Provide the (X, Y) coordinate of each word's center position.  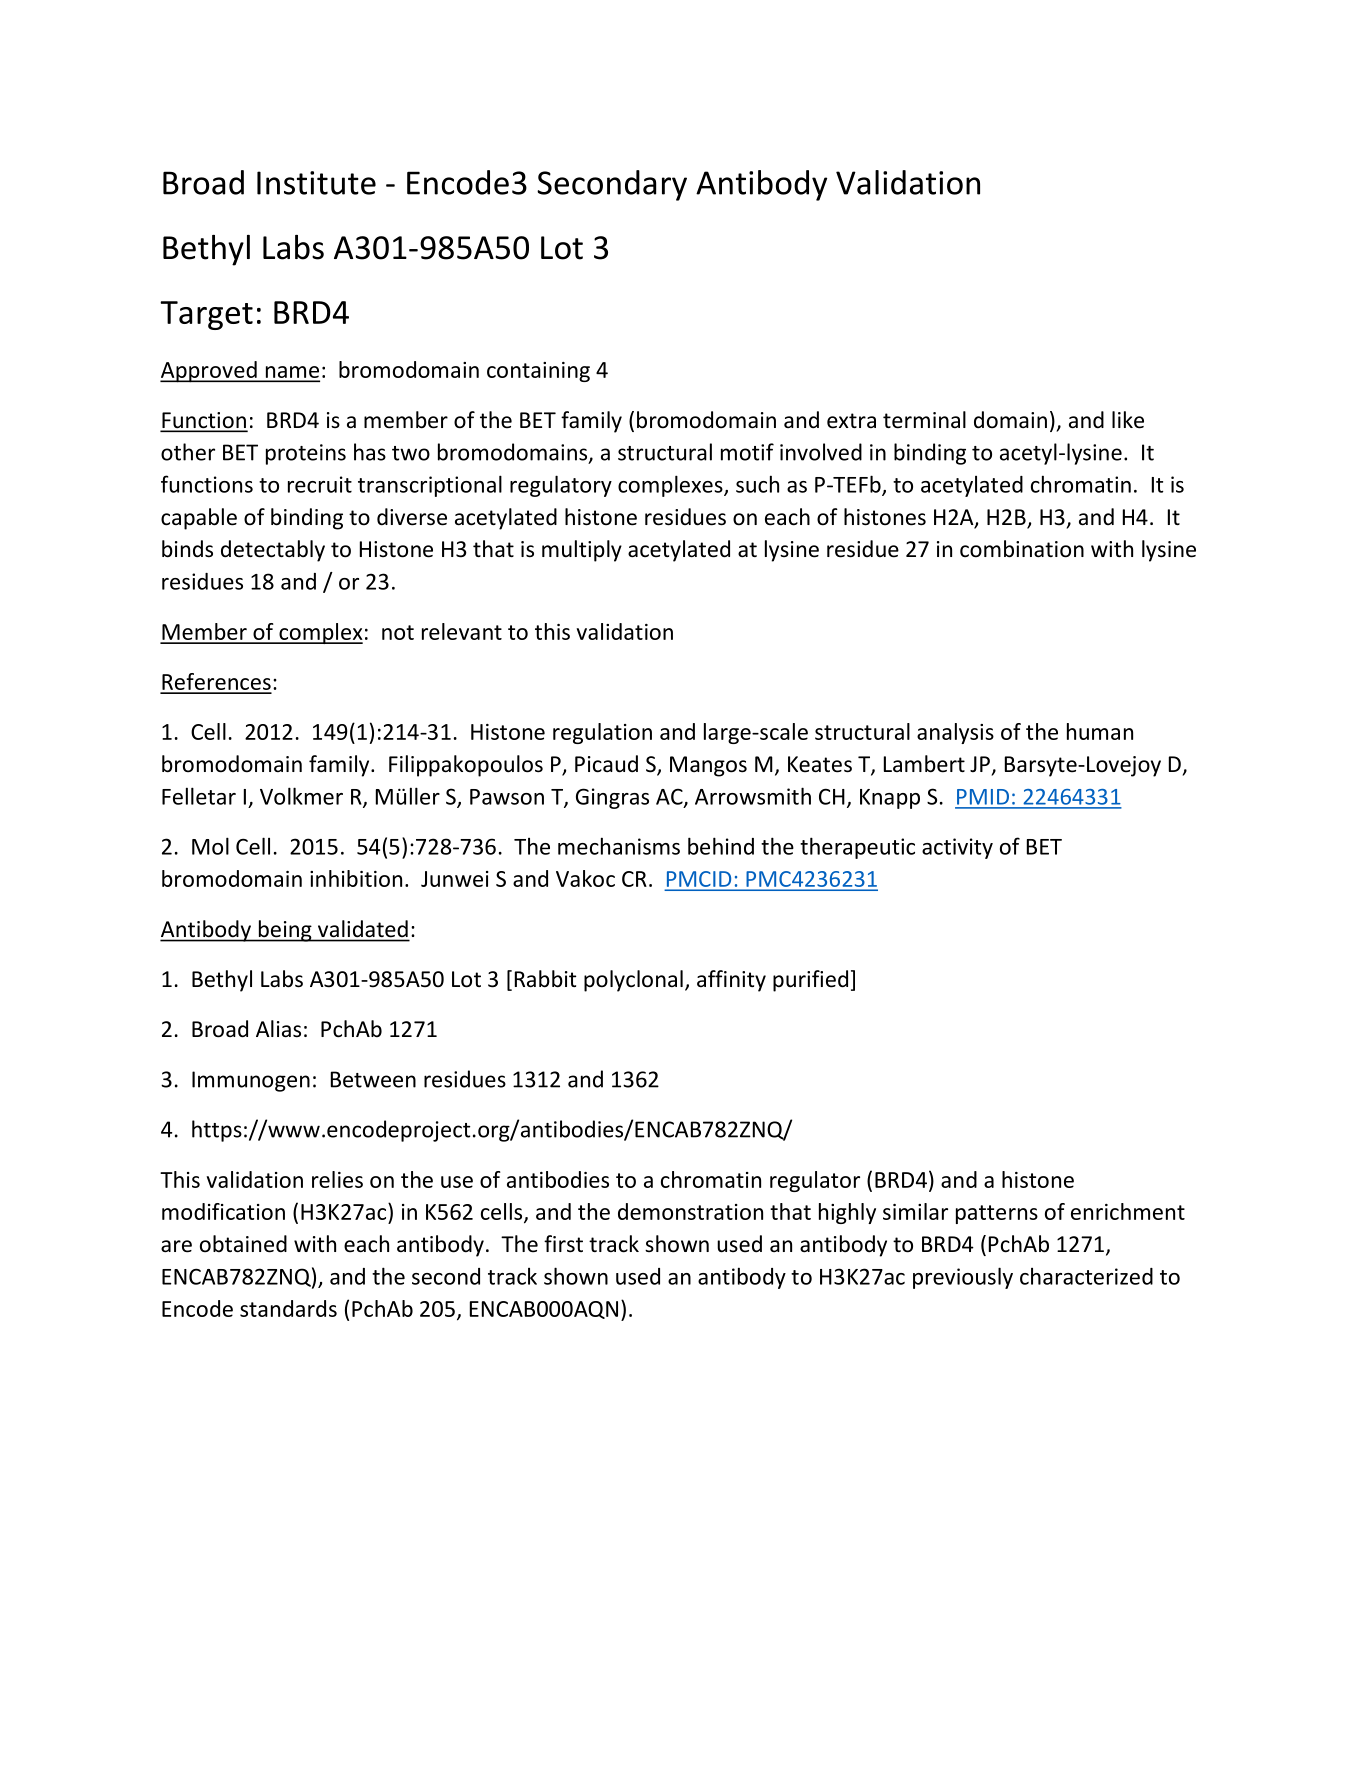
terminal (924, 420)
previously (963, 1278)
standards (288, 1308)
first (563, 1244)
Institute (316, 183)
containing (538, 372)
